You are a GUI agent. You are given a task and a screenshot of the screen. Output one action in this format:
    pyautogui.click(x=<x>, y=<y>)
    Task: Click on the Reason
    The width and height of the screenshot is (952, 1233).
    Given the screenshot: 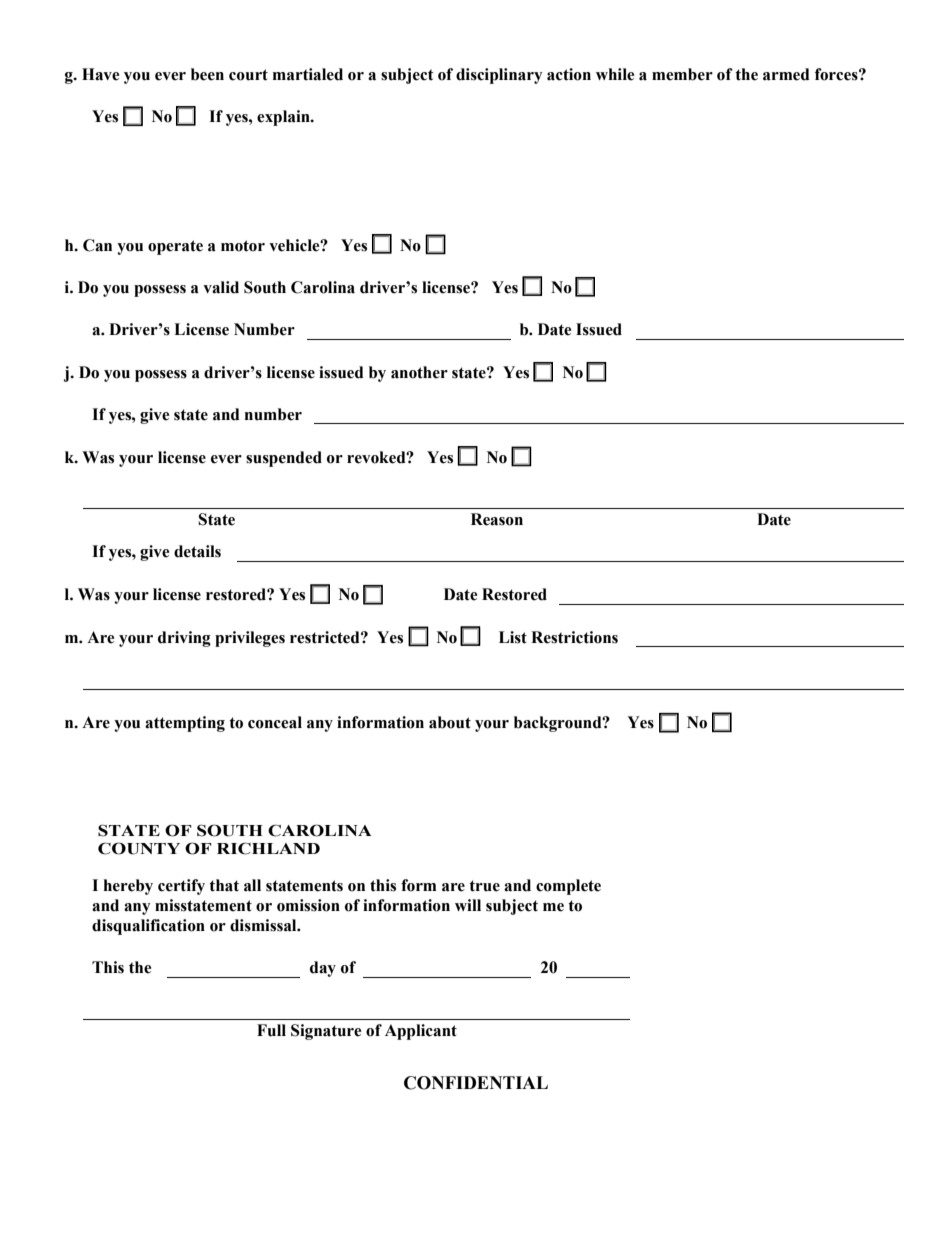 What is the action you would take?
    pyautogui.click(x=497, y=519)
